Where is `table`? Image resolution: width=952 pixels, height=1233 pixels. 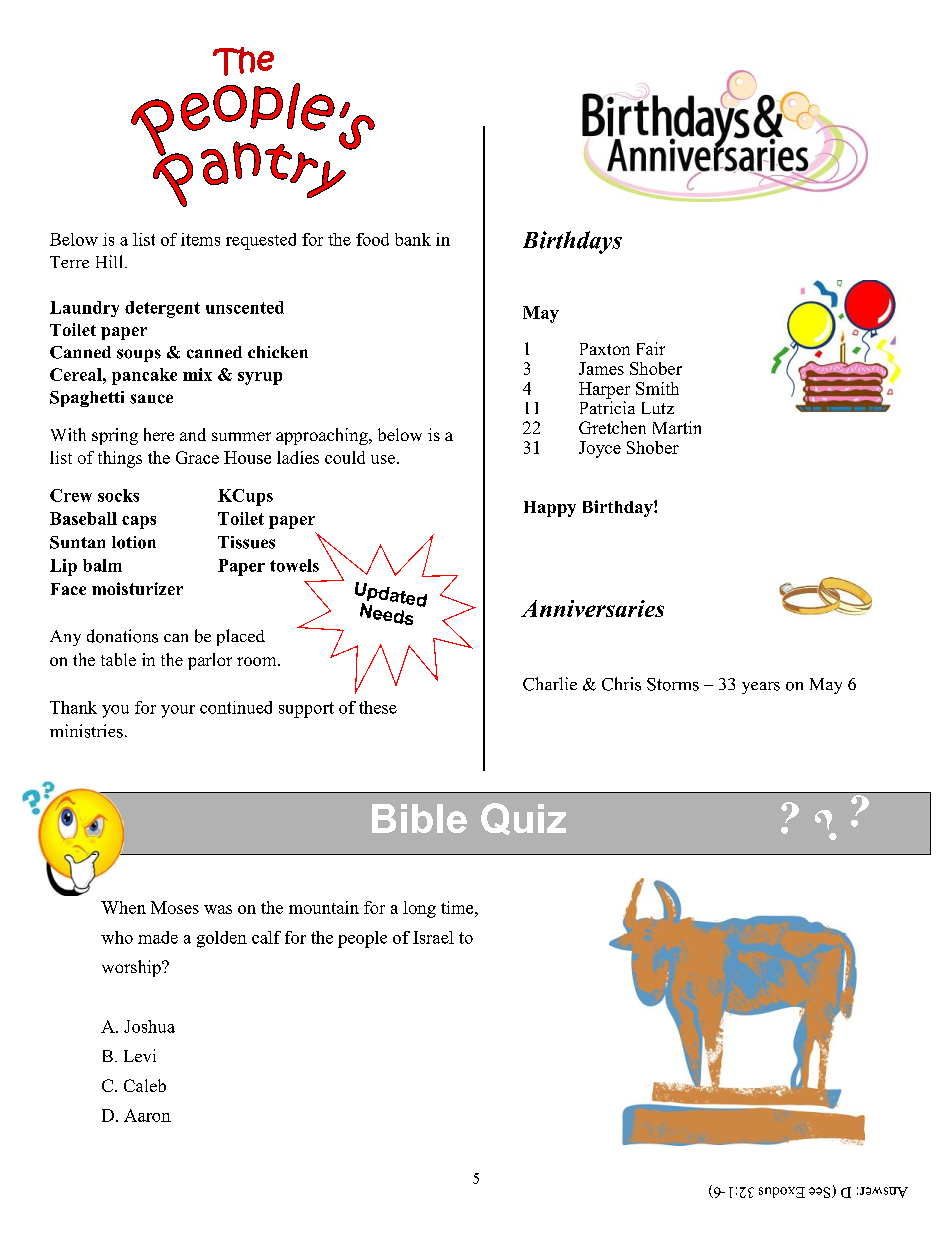
table is located at coordinates (118, 659).
